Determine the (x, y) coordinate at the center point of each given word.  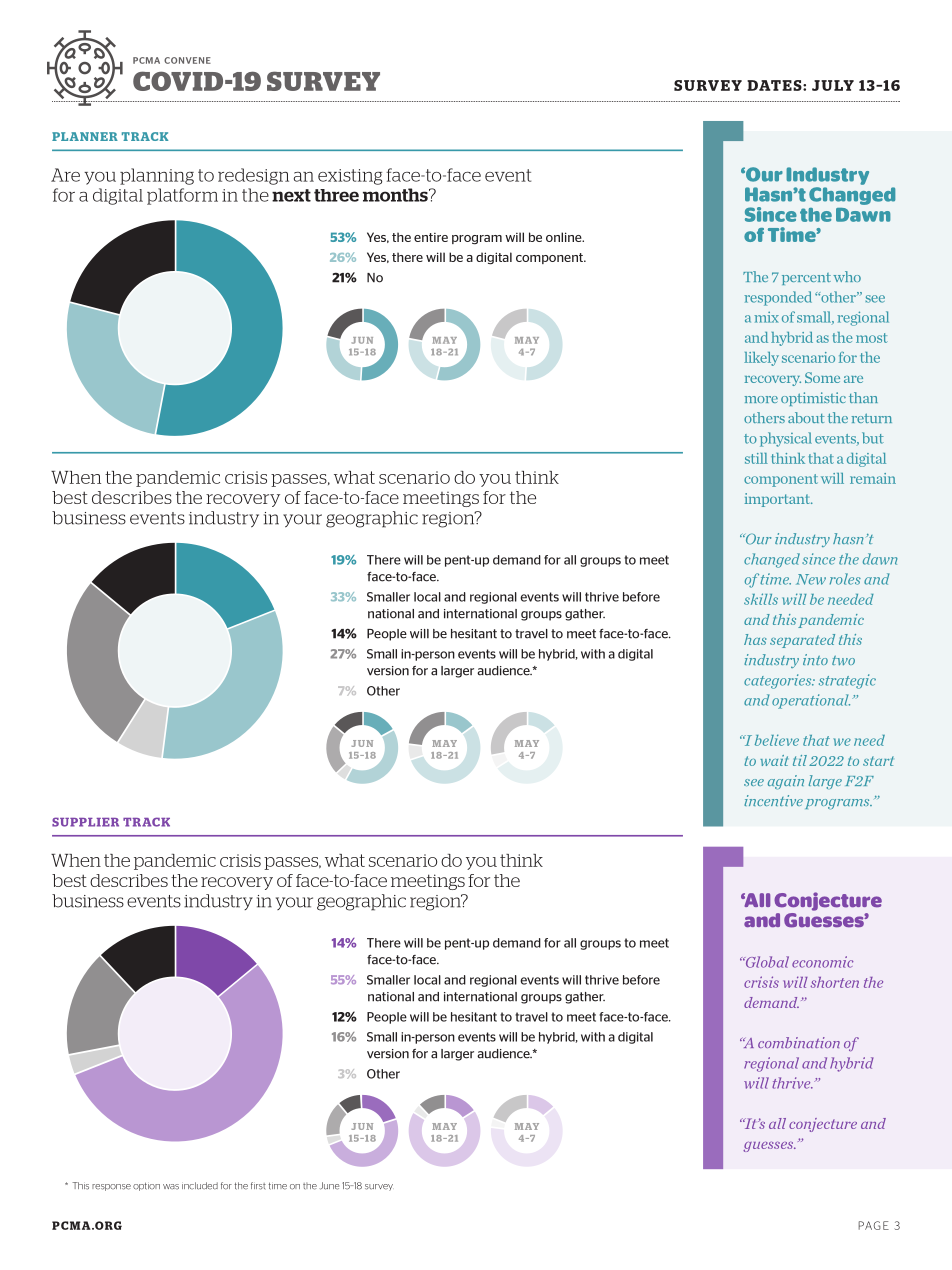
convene (187, 60)
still (756, 458)
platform (182, 196)
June (329, 1186)
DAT (764, 85)
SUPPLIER (85, 822)
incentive (773, 800)
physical (786, 439)
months (396, 195)
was (171, 1187)
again (786, 782)
